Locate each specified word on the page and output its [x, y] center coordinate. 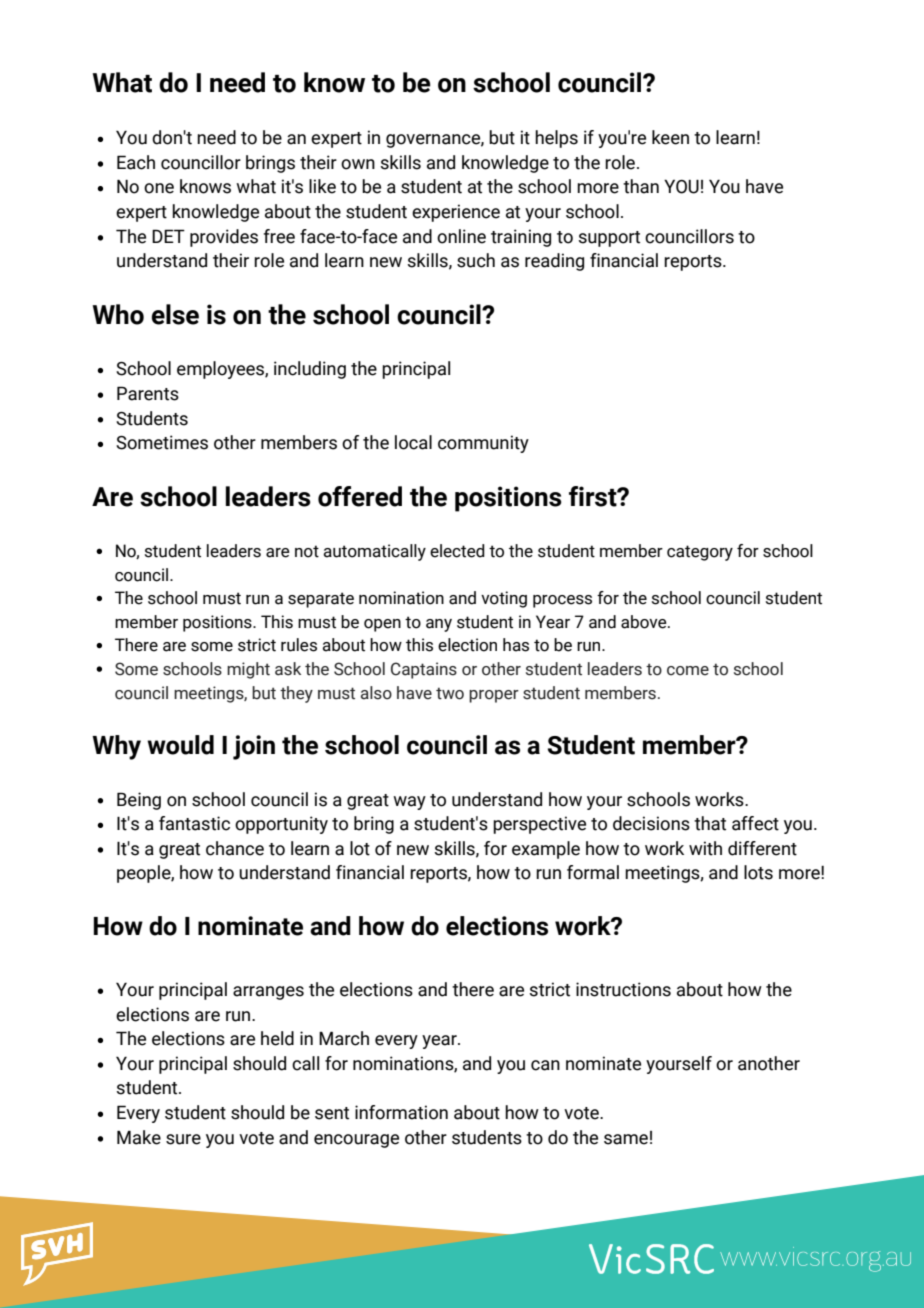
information [401, 1112]
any [439, 625]
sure [183, 1139]
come [688, 671]
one [159, 188]
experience [456, 213]
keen [670, 137]
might [248, 670]
